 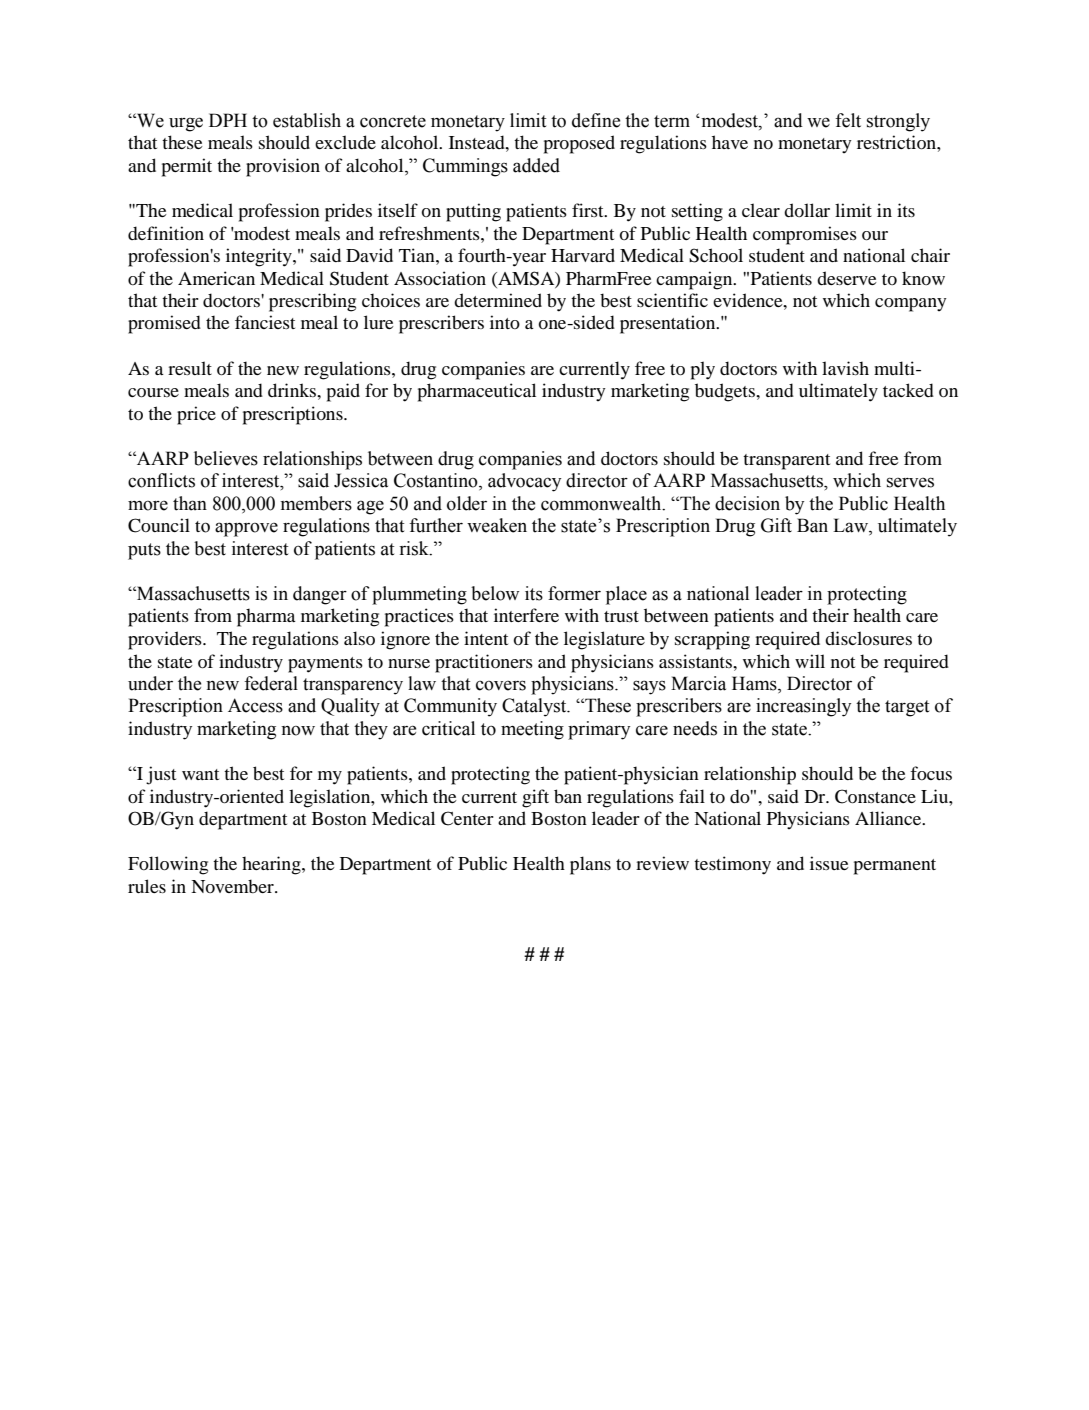 What do you see at coordinates (848, 120) in the screenshot?
I see `felt` at bounding box center [848, 120].
